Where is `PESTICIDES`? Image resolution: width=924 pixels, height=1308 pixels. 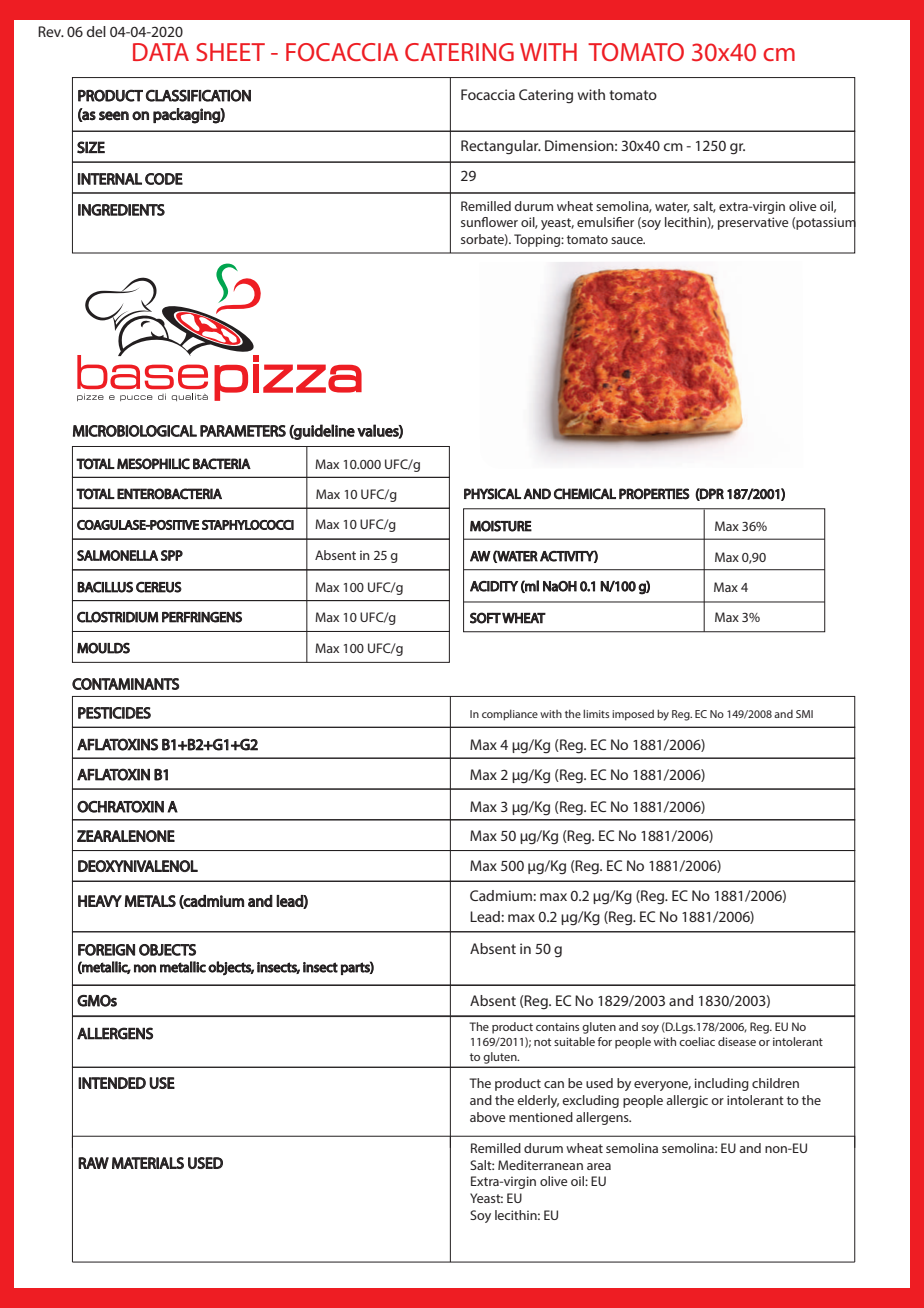
PESTICIDES is located at coordinates (114, 713).
